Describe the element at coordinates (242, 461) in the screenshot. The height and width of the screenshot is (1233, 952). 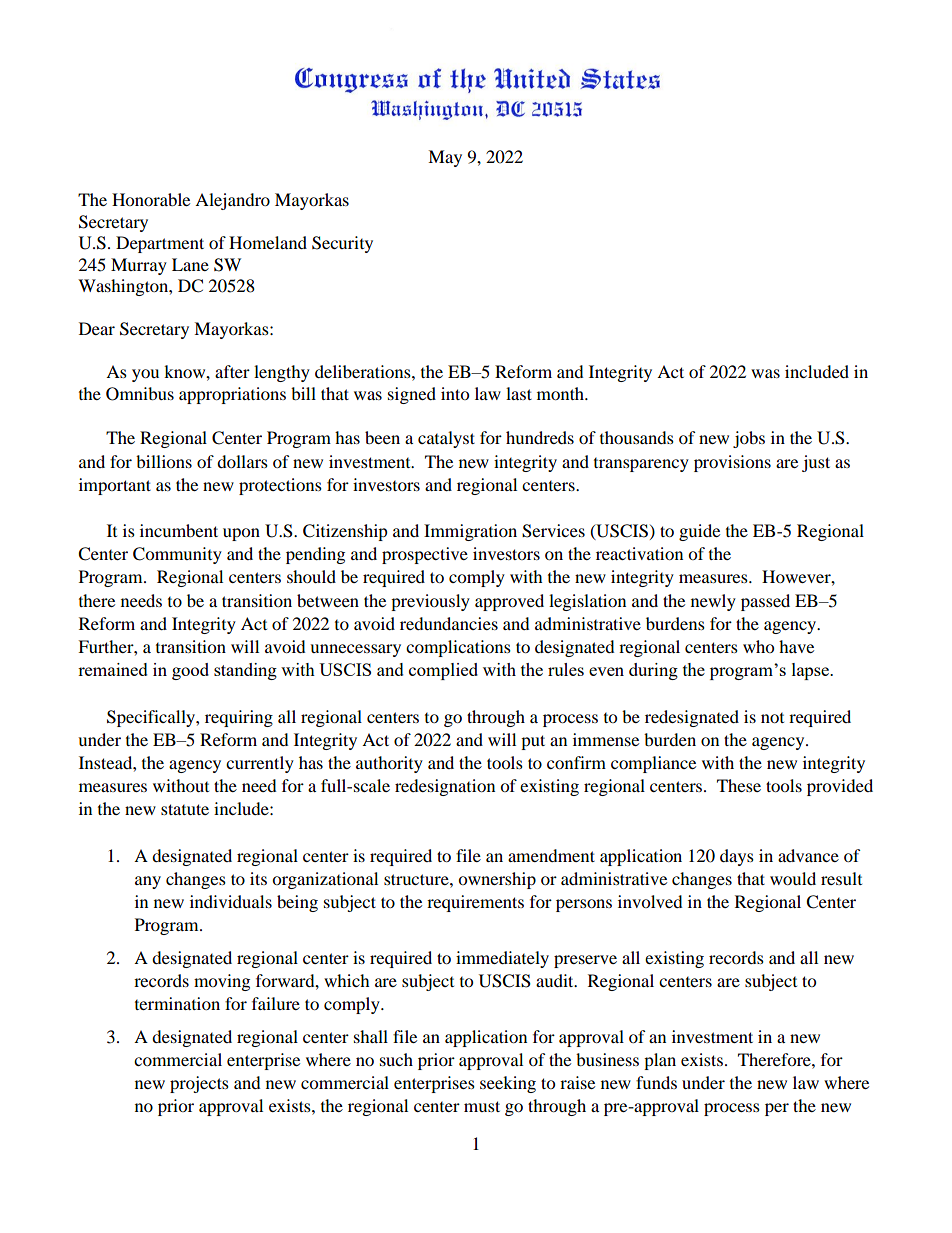
I see `dollars` at that location.
